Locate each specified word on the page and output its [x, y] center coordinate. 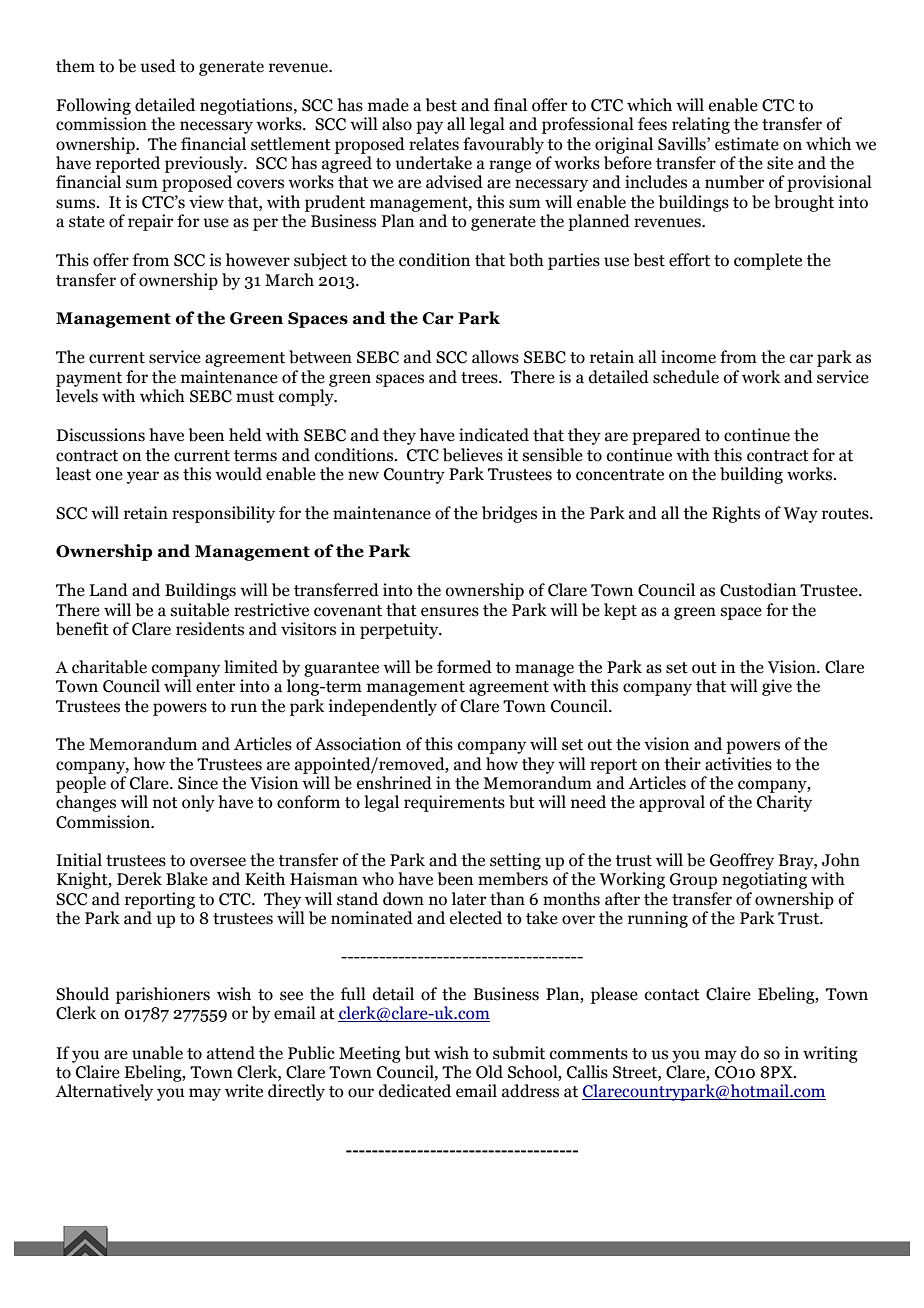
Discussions [101, 435]
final [510, 105]
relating [701, 125]
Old [489, 1072]
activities [738, 764]
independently [383, 707]
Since [198, 783]
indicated [494, 435]
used [158, 66]
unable [157, 1053]
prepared [666, 436]
